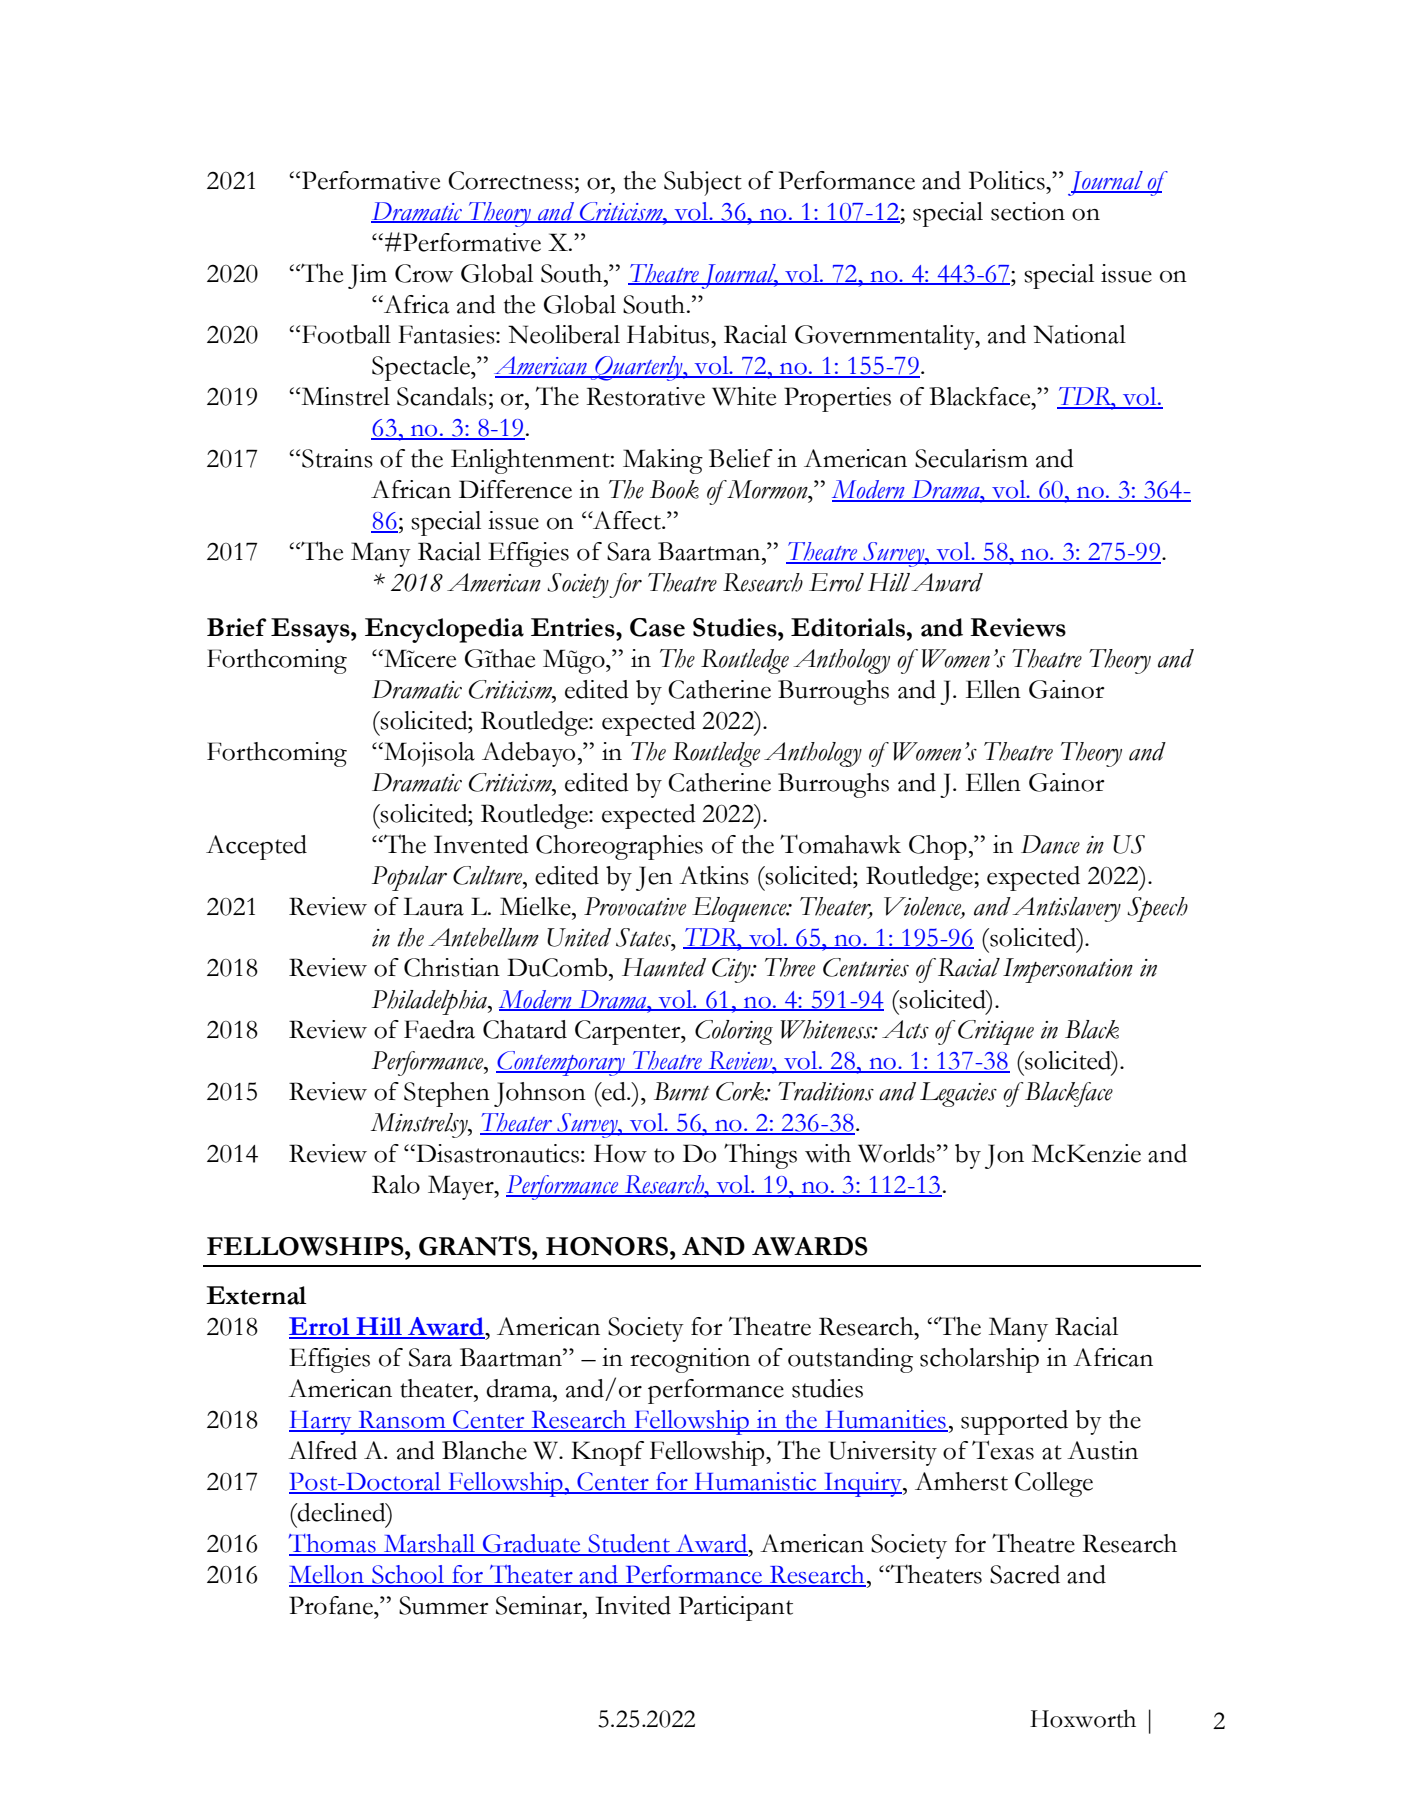 This screenshot has height=1816, width=1403. I want to click on Sacred, so click(1025, 1574).
